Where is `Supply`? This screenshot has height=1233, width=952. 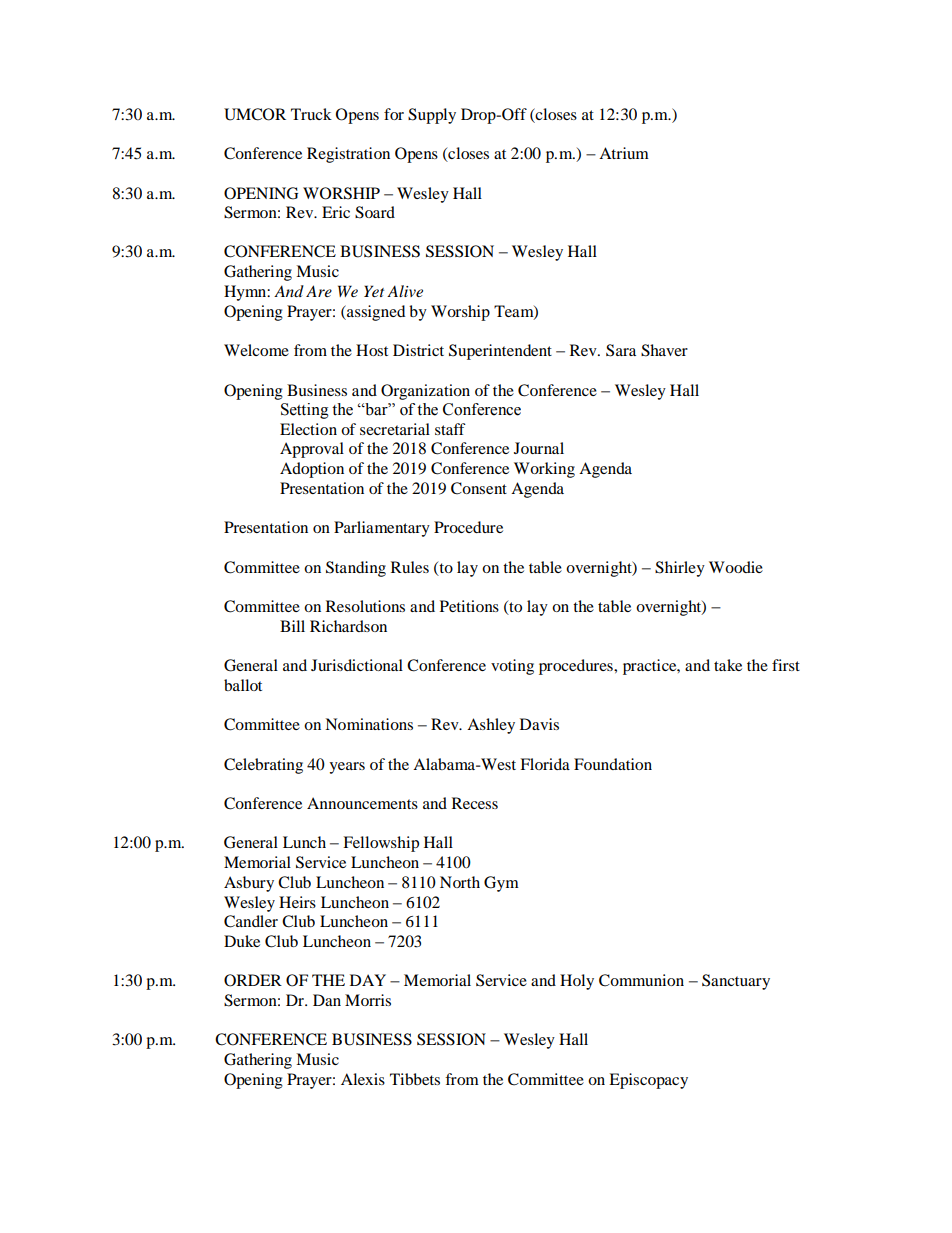
Supply is located at coordinates (432, 116).
